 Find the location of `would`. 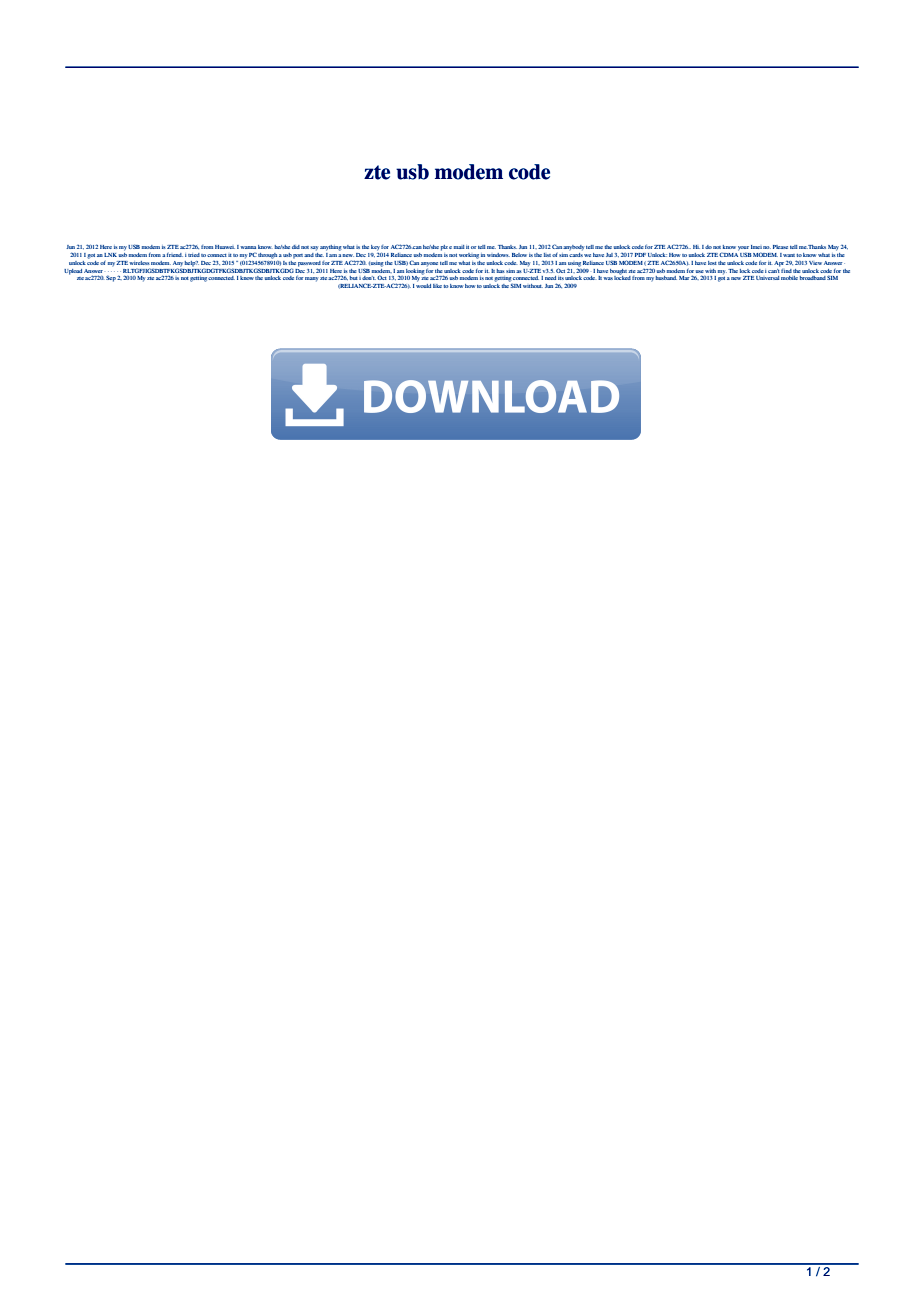

would is located at coordinates (423, 284).
